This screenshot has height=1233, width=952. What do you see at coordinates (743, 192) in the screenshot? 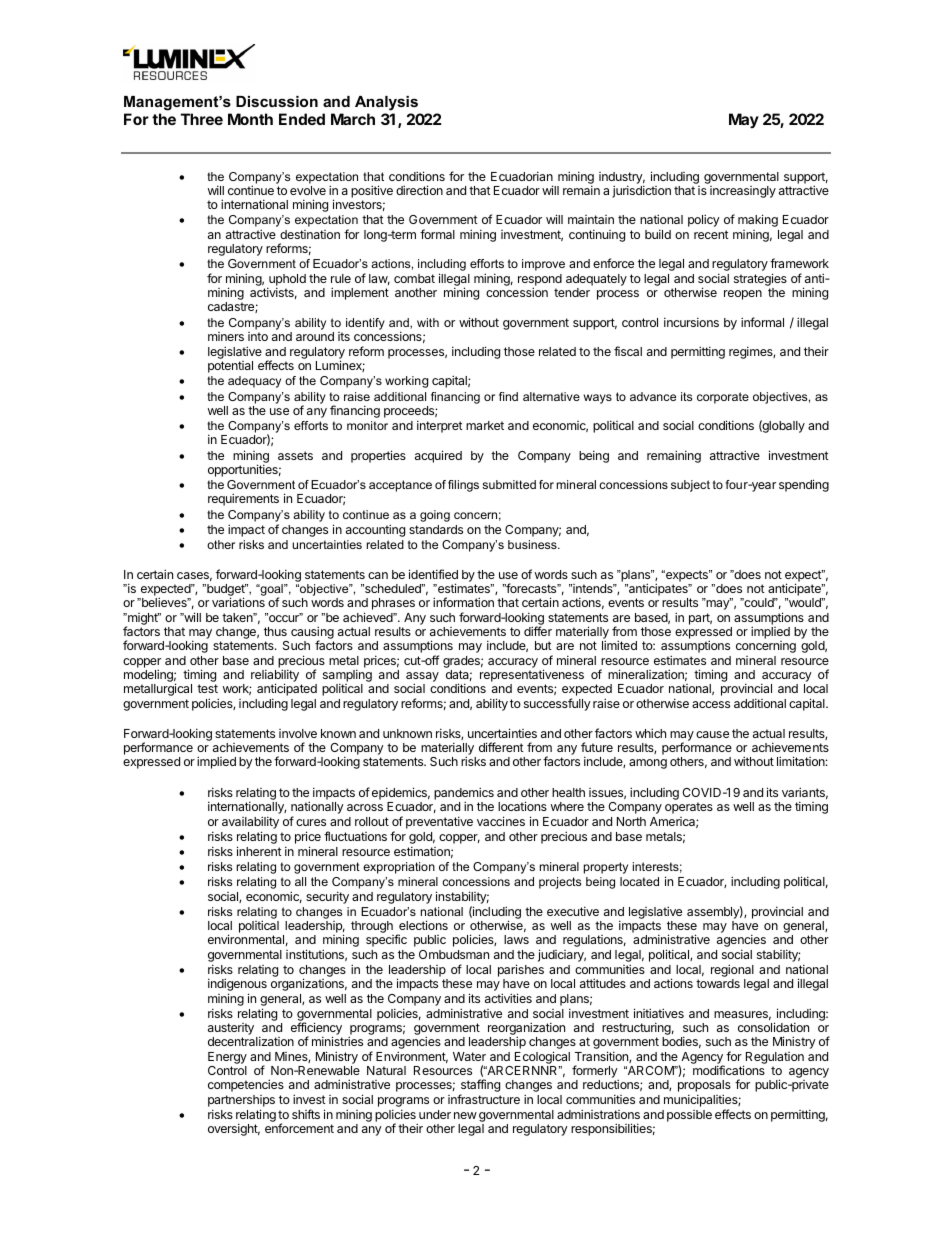
I see `increasingly` at bounding box center [743, 192].
